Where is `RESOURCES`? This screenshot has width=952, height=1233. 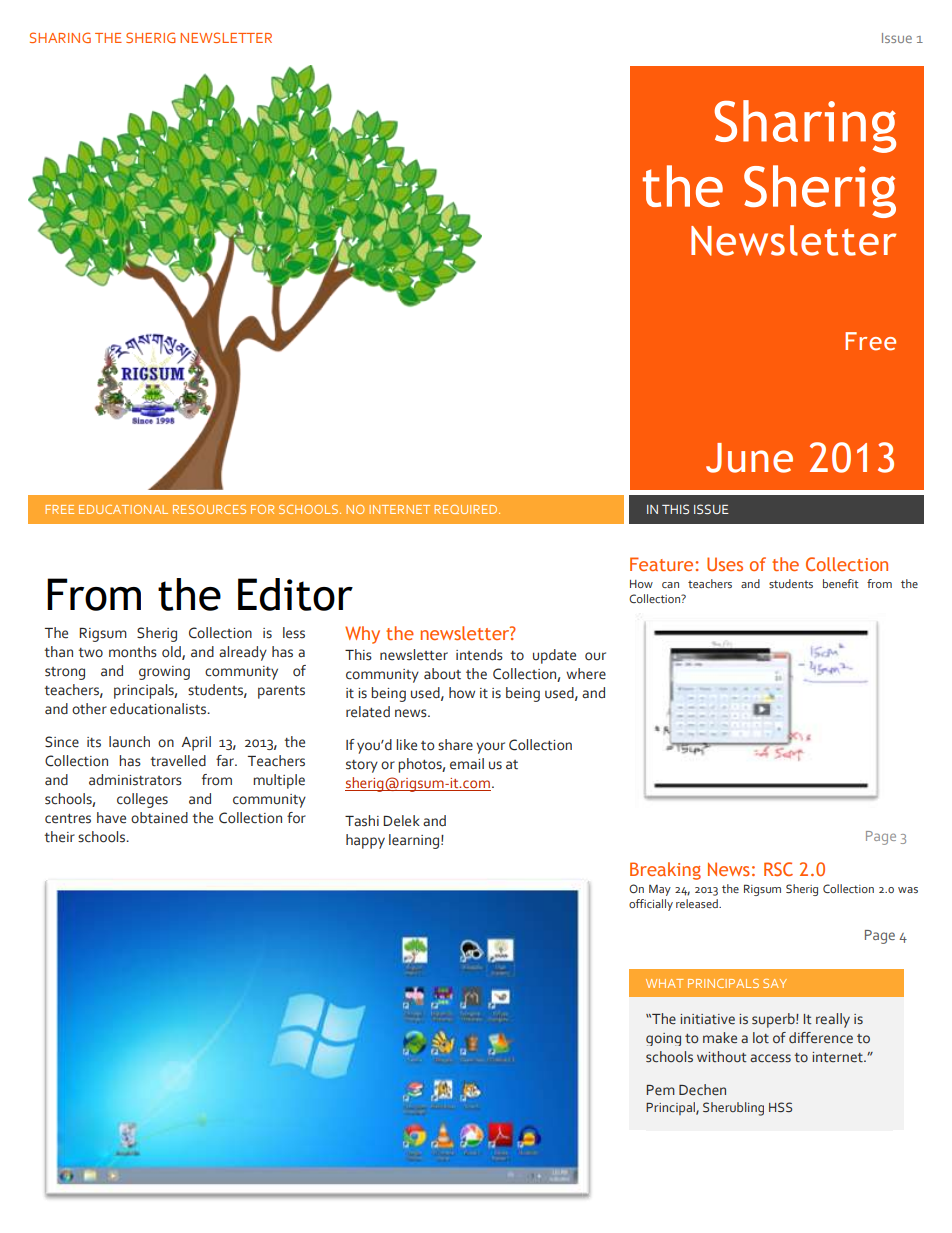 RESOURCES is located at coordinates (209, 509).
